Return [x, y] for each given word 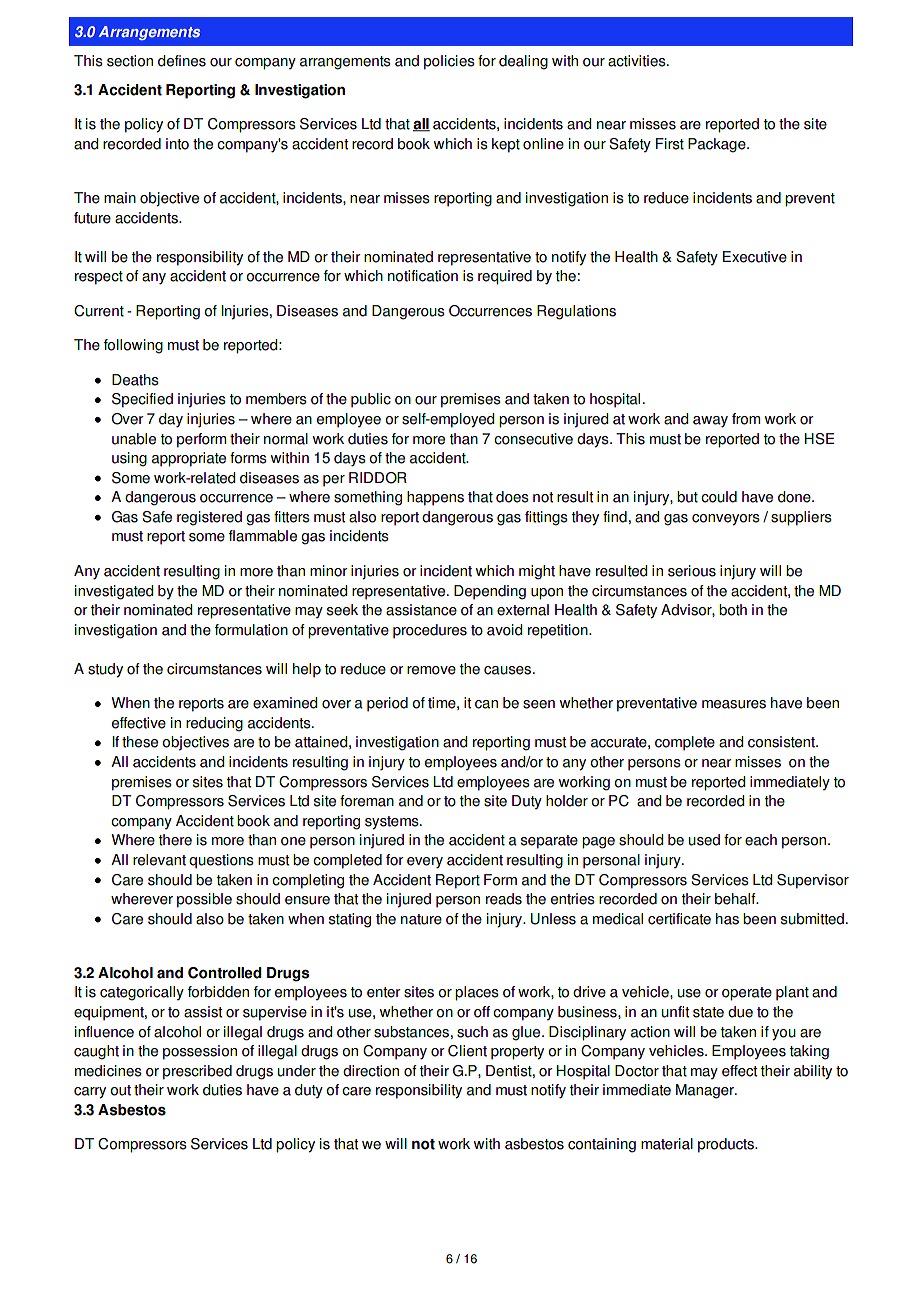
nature [421, 919]
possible [204, 900]
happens [435, 498]
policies [449, 62]
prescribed [197, 1072]
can [486, 704]
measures [734, 704]
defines [182, 61]
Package [718, 145]
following [133, 346]
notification [423, 276]
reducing [214, 724]
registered [209, 518]
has [727, 919]
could [719, 497]
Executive [755, 257]
